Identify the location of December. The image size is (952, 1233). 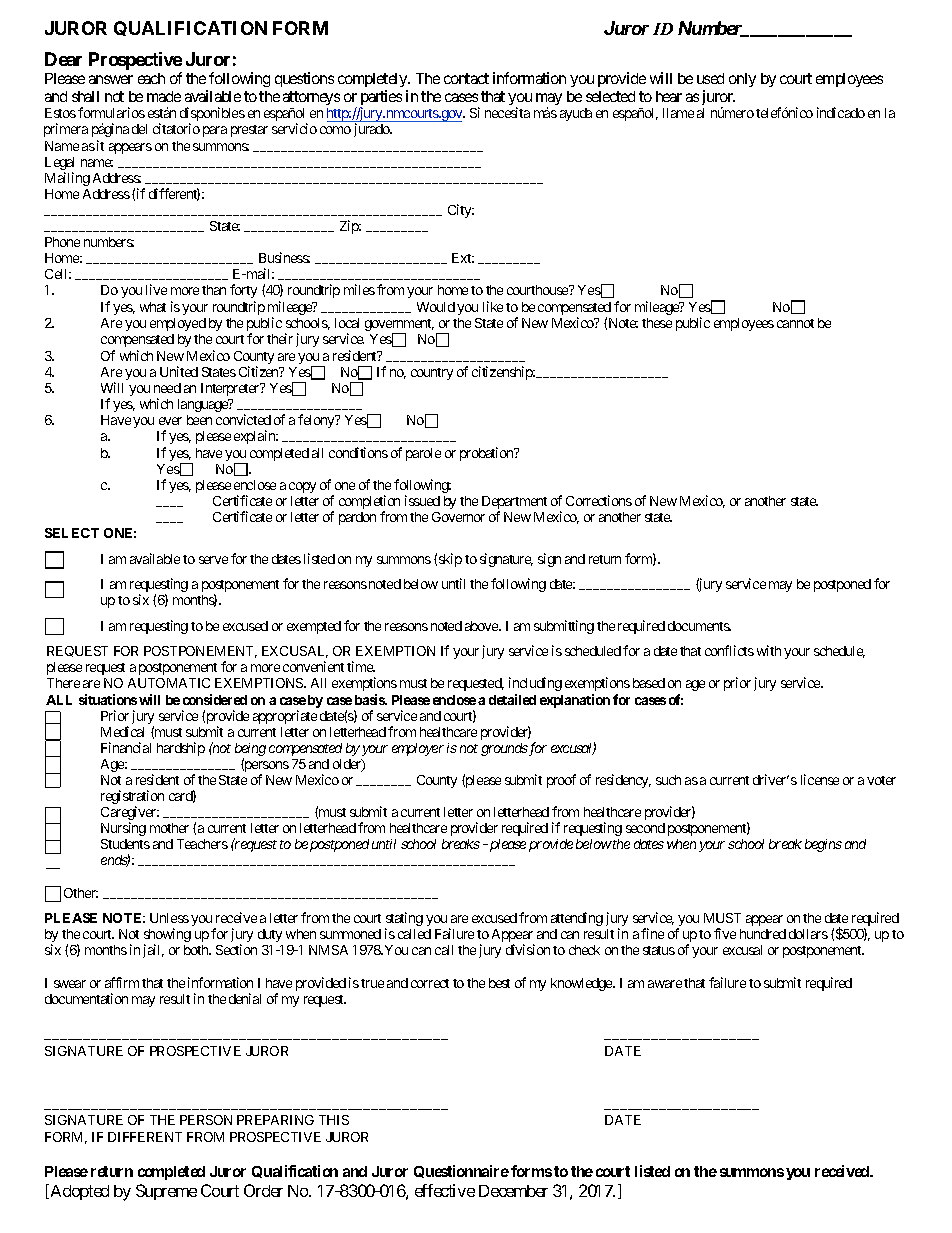
(513, 1191).
